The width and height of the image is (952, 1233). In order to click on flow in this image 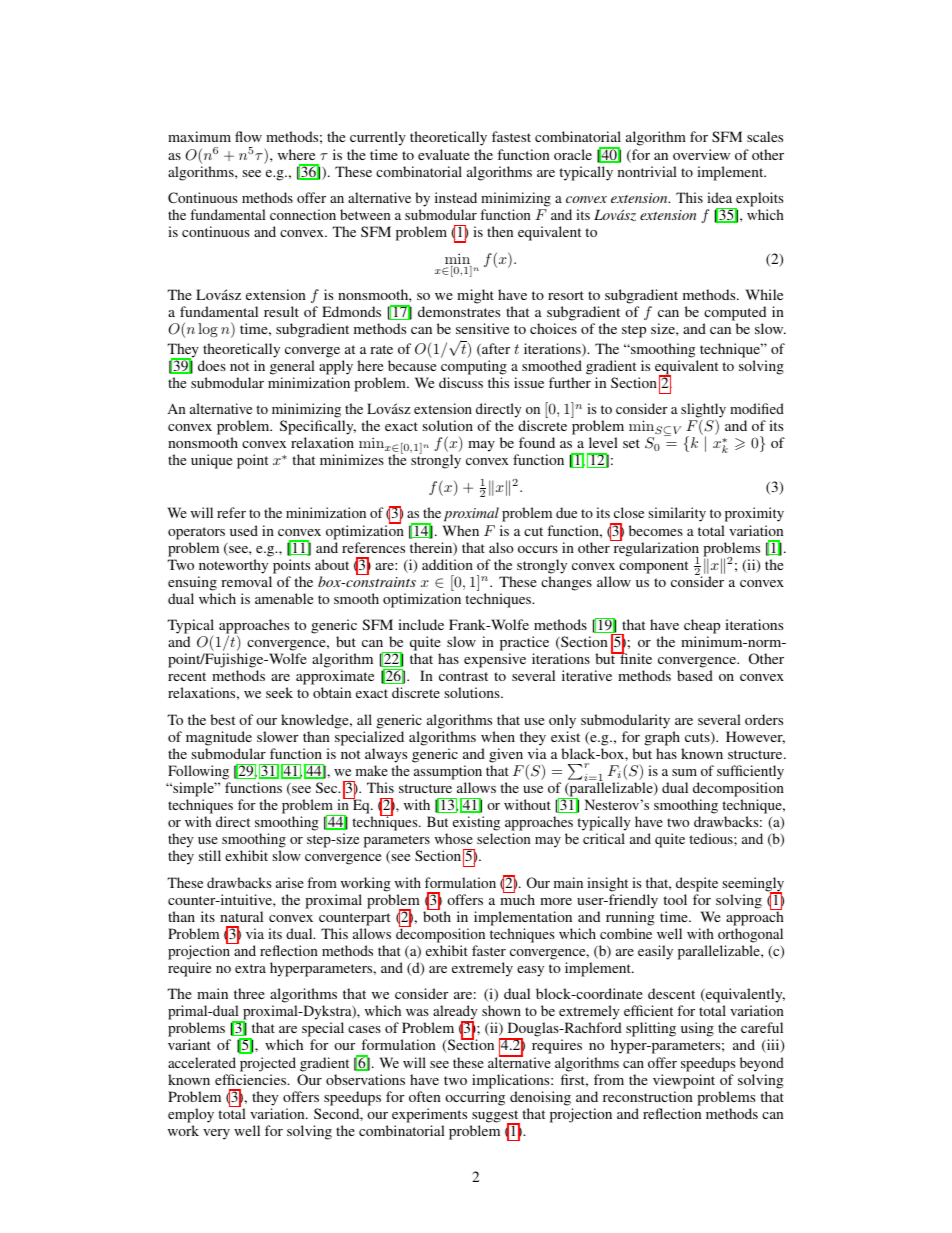, I will do `click(248, 136)`.
